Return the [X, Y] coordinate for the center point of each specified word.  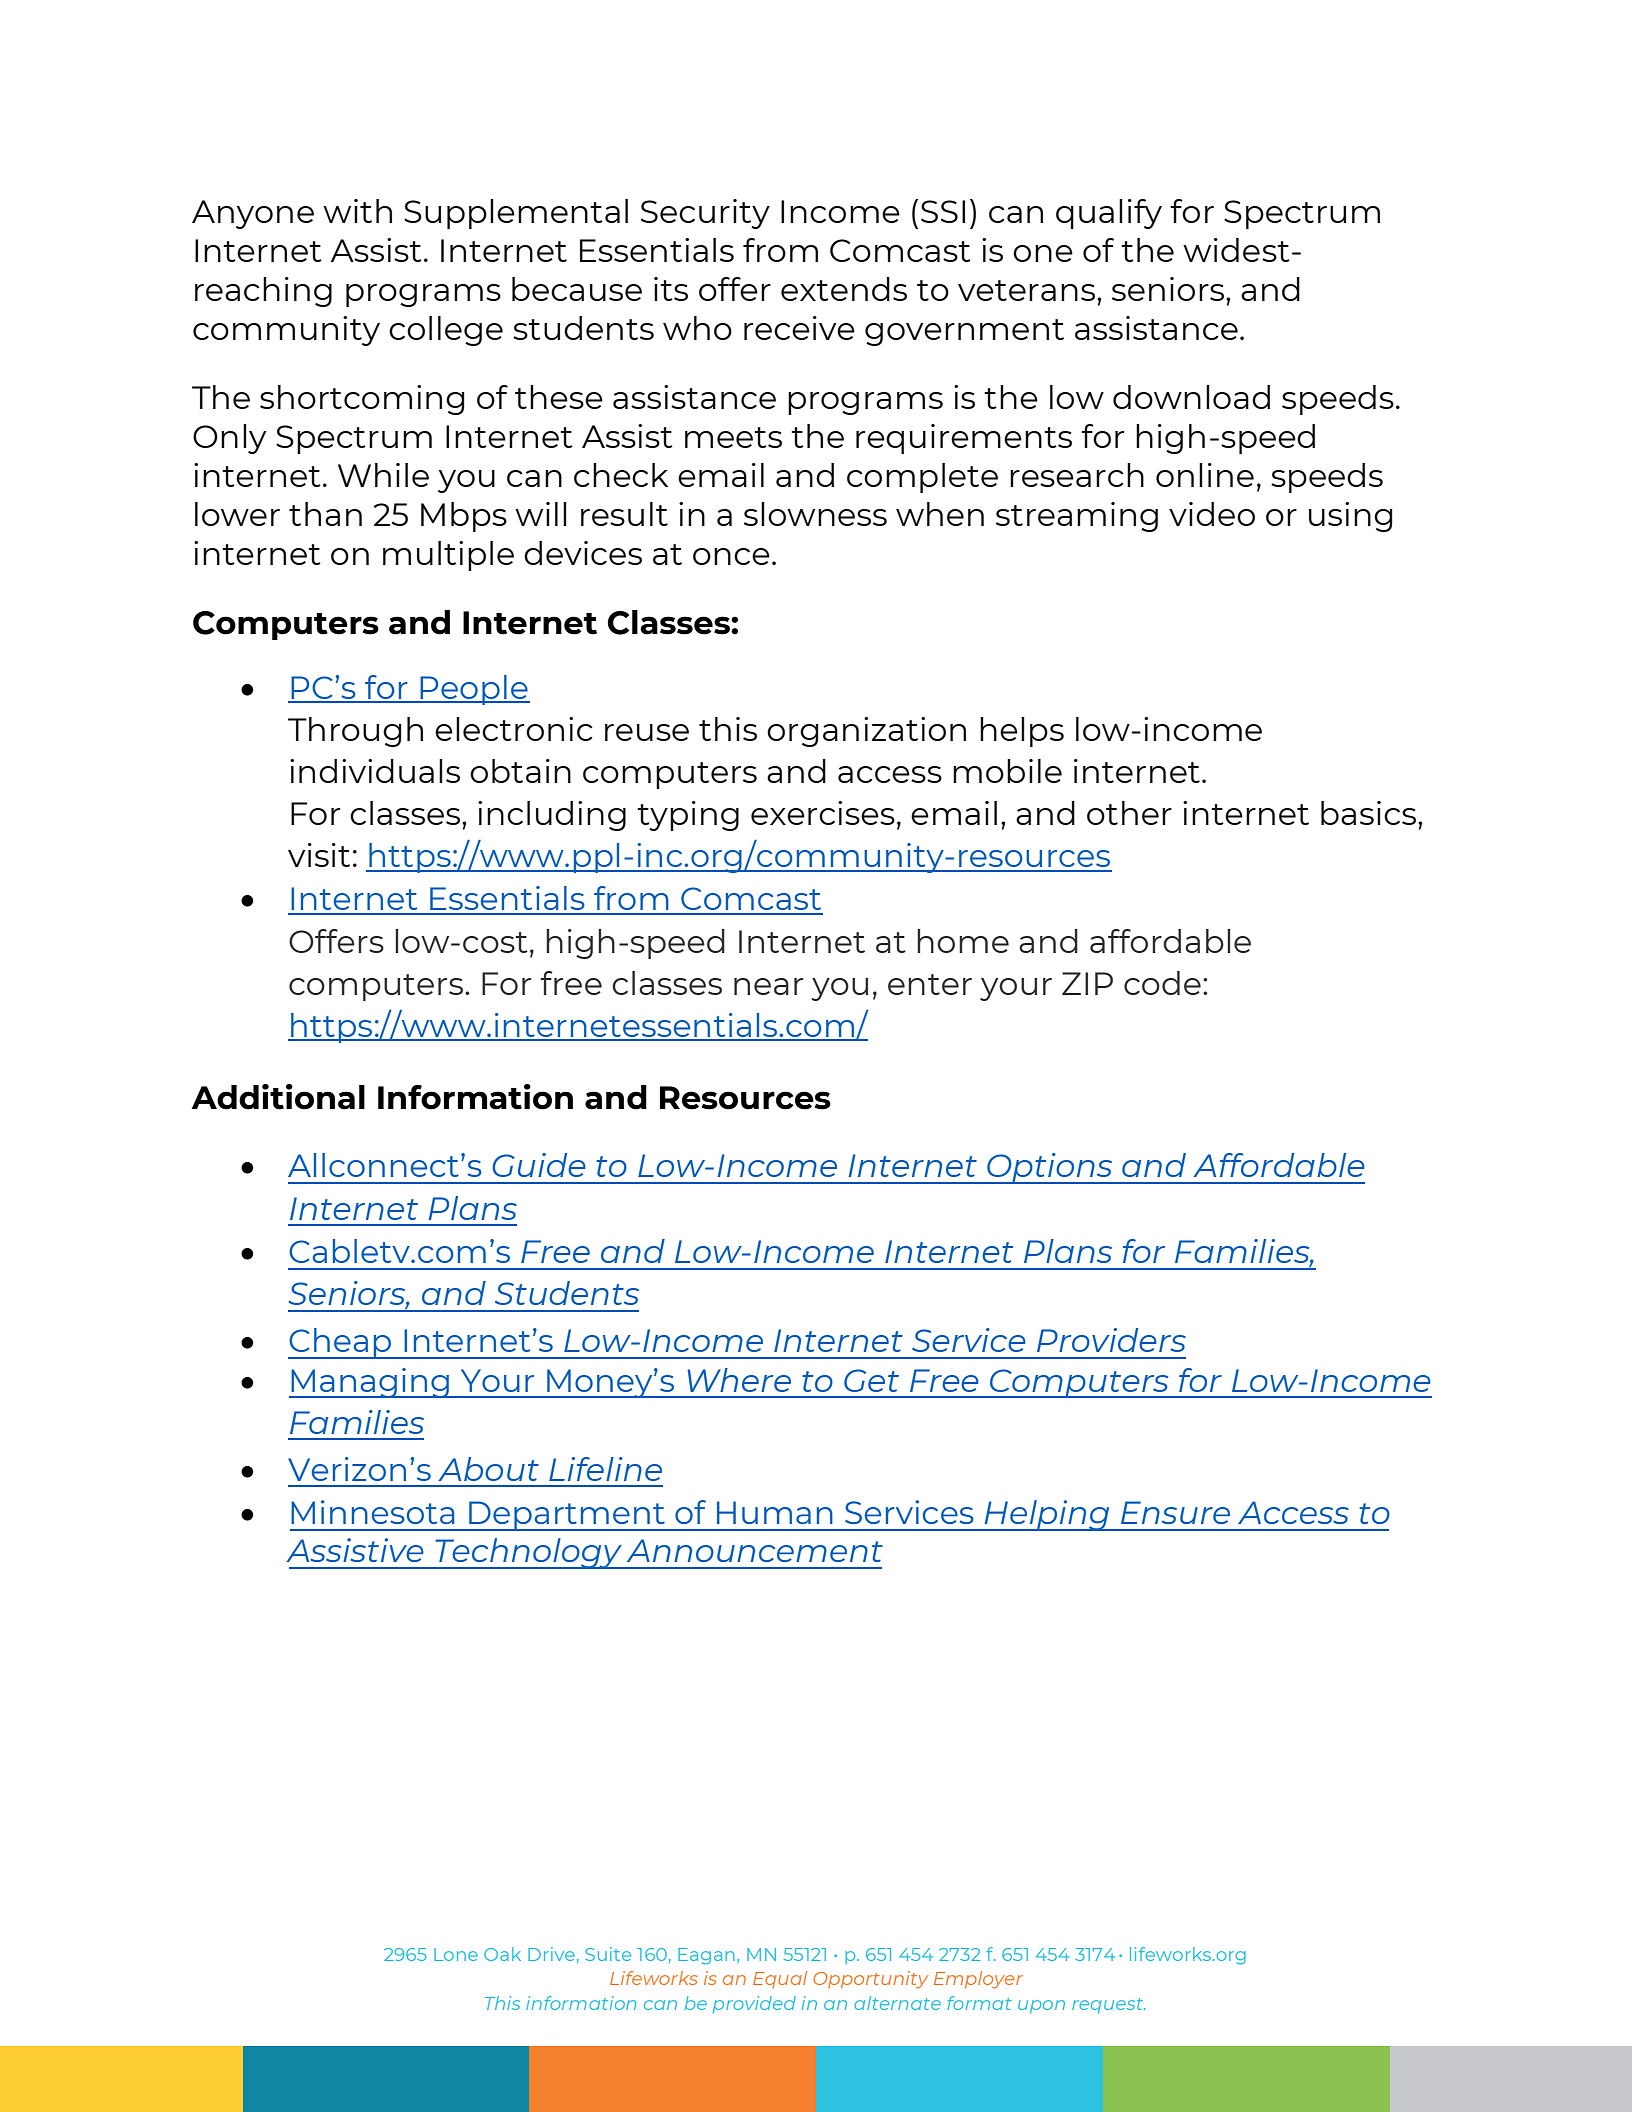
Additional [278, 1097]
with [357, 211]
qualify [1109, 214]
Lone [456, 1954]
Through [355, 732]
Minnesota [372, 1512]
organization [866, 732]
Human [775, 1512]
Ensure [1175, 1512]
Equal [780, 1979]
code [1162, 983]
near [768, 986]
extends [844, 289]
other [1129, 813]
